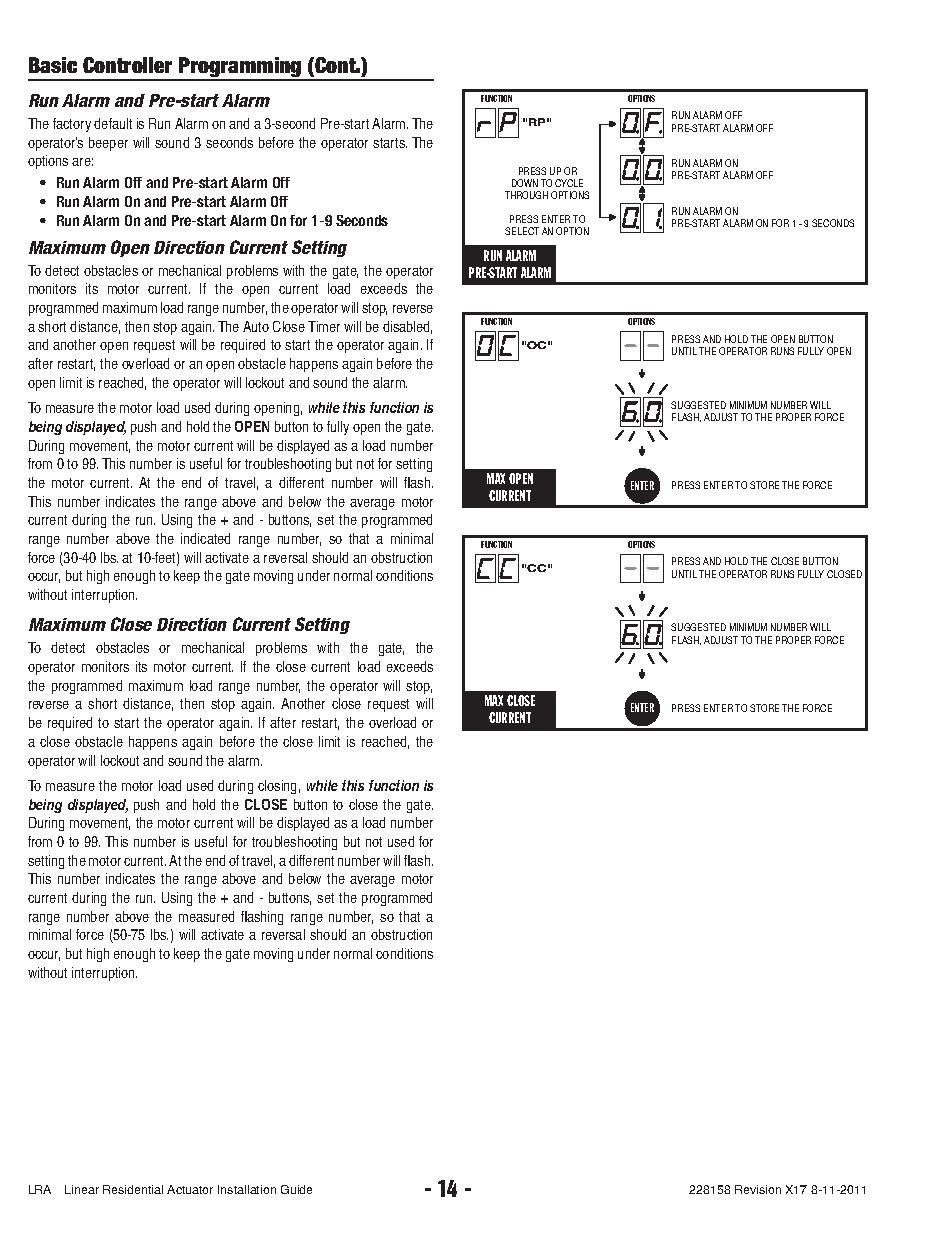 The height and width of the screenshot is (1233, 952). What do you see at coordinates (190, 1189) in the screenshot?
I see `Actuator` at bounding box center [190, 1189].
